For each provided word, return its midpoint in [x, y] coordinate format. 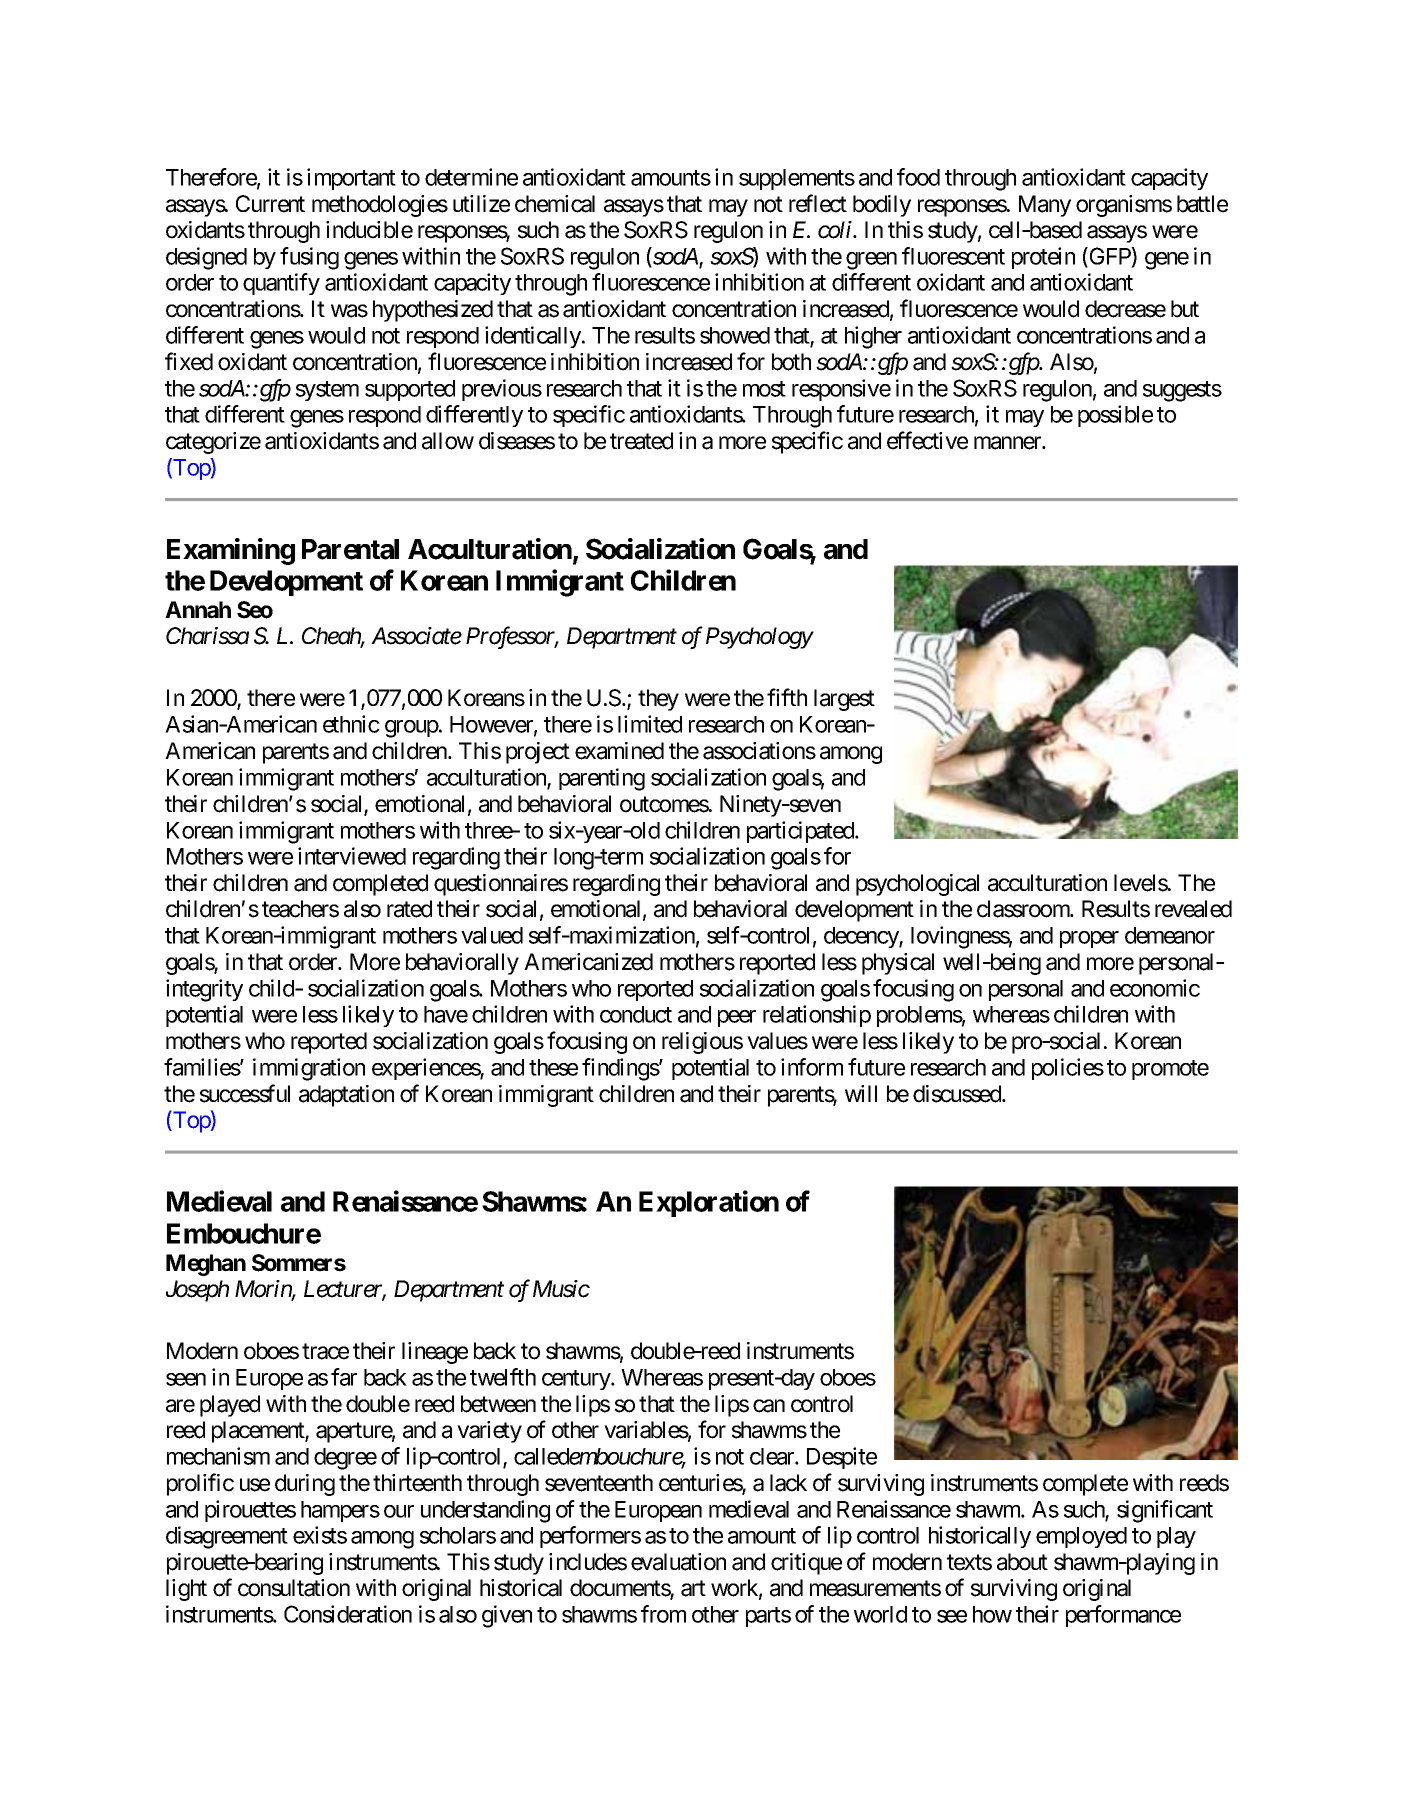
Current [270, 204]
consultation [294, 1588]
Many [1045, 206]
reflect [818, 203]
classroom [1024, 909]
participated [801, 832]
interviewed [352, 856]
